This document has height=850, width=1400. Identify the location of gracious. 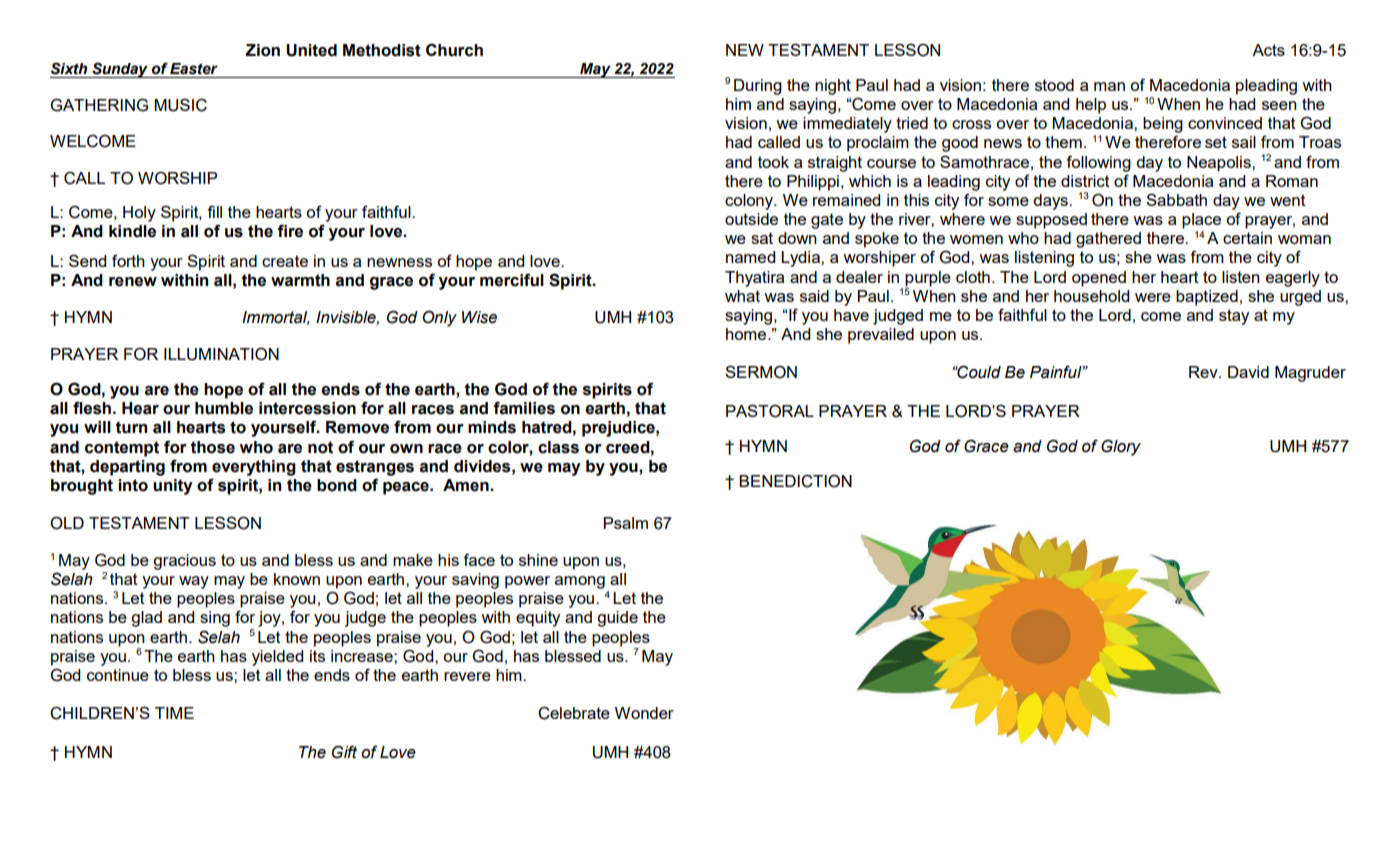
(184, 562).
